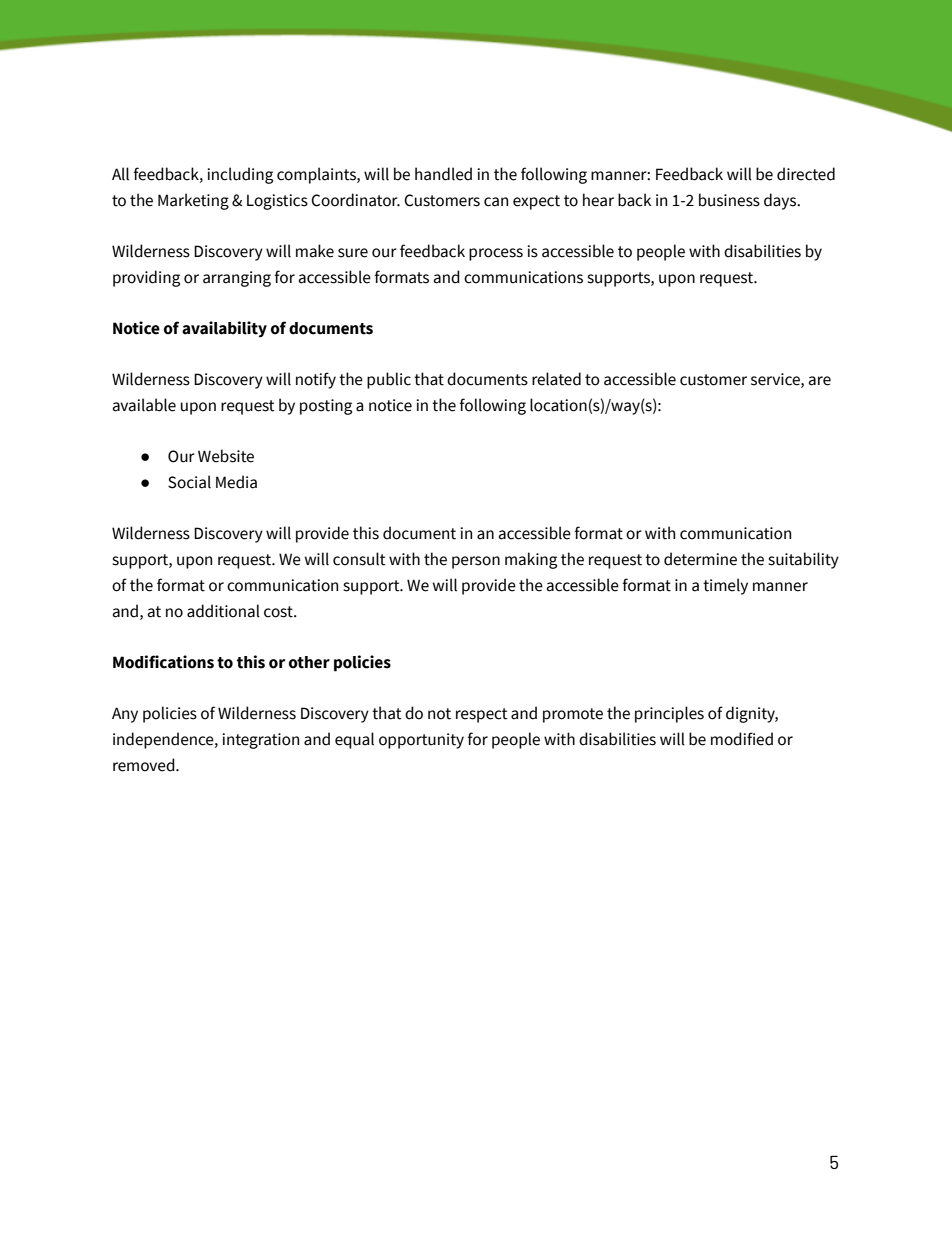  Describe the element at coordinates (729, 200) in the document. I see `business` at that location.
